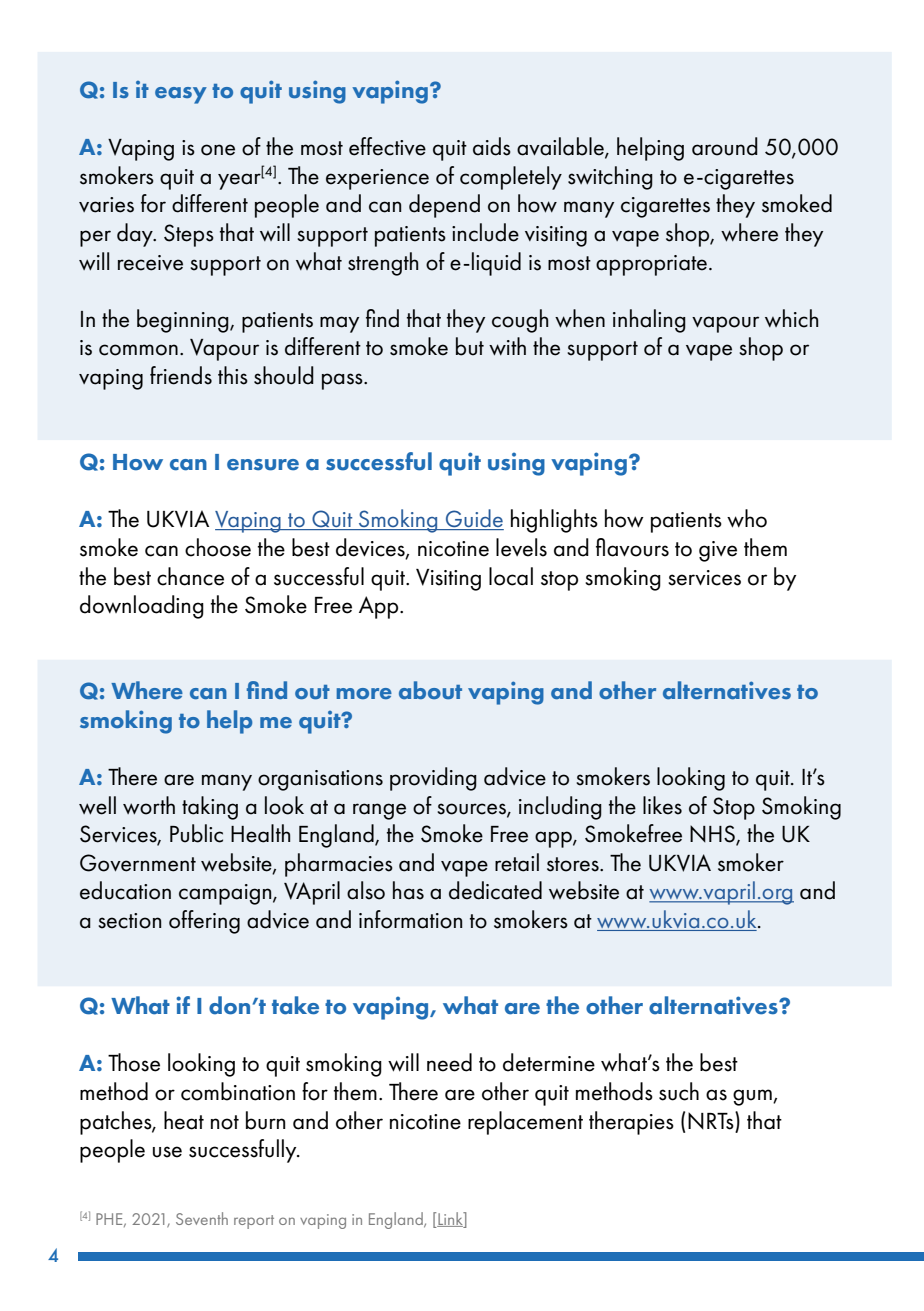 The width and height of the screenshot is (924, 1311). I want to click on information, so click(410, 919).
